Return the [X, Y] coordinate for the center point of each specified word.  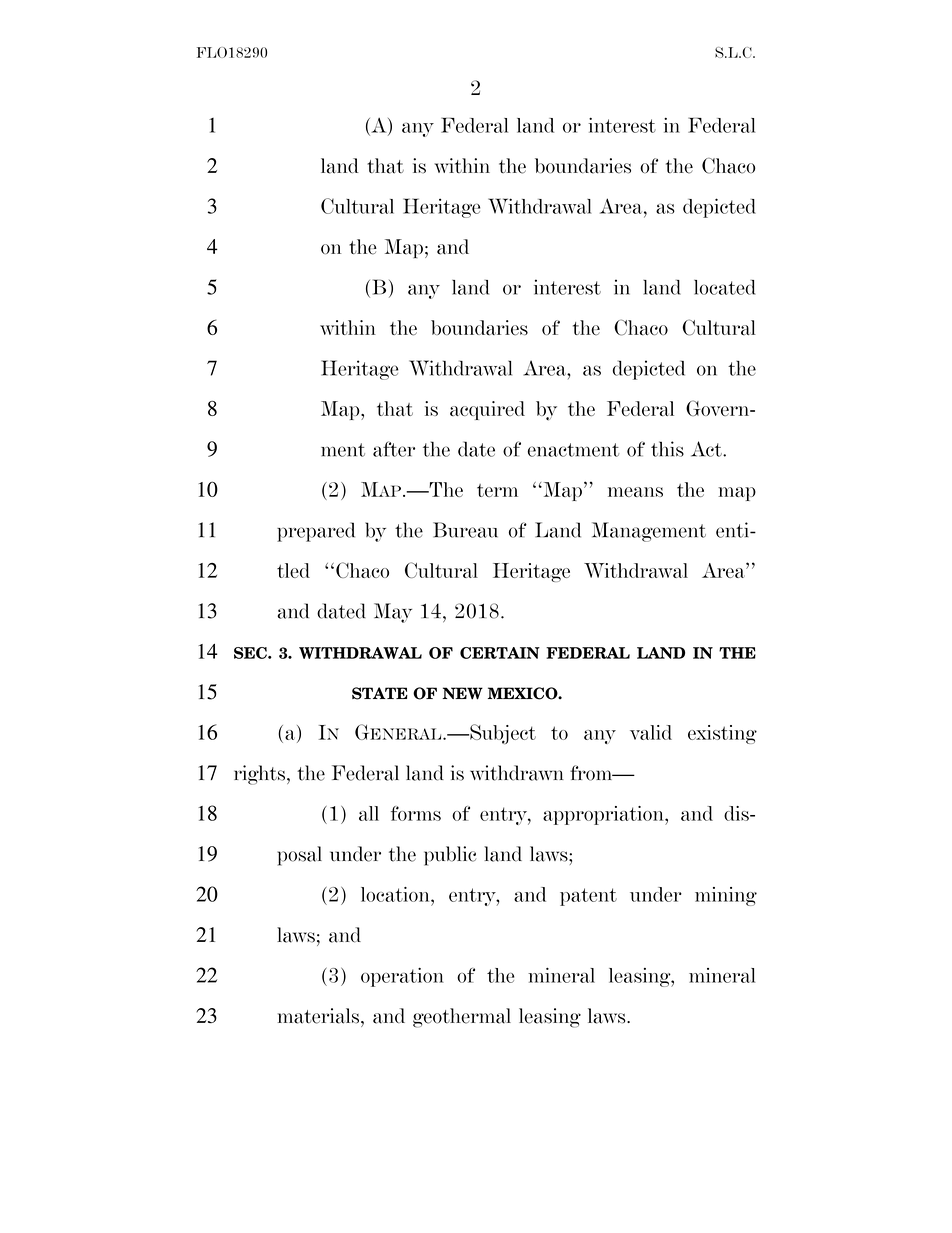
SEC [251, 653]
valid [651, 732]
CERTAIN [500, 653]
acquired [487, 410]
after [394, 449]
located [725, 287]
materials [318, 1016]
